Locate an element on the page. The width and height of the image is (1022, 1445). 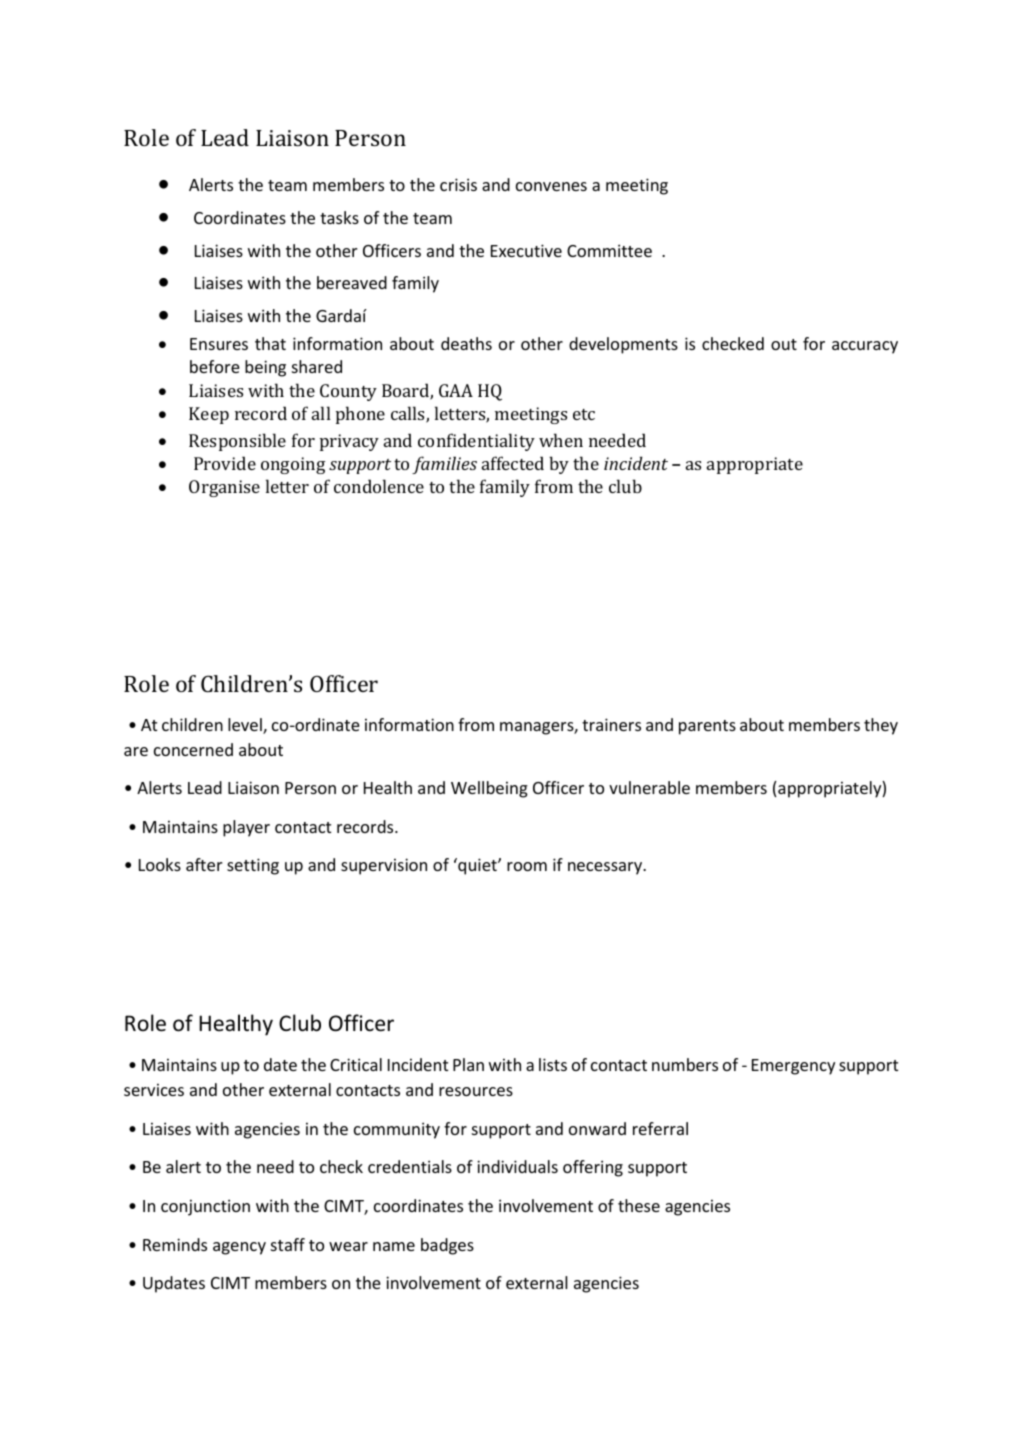
individuals is located at coordinates (517, 1166).
